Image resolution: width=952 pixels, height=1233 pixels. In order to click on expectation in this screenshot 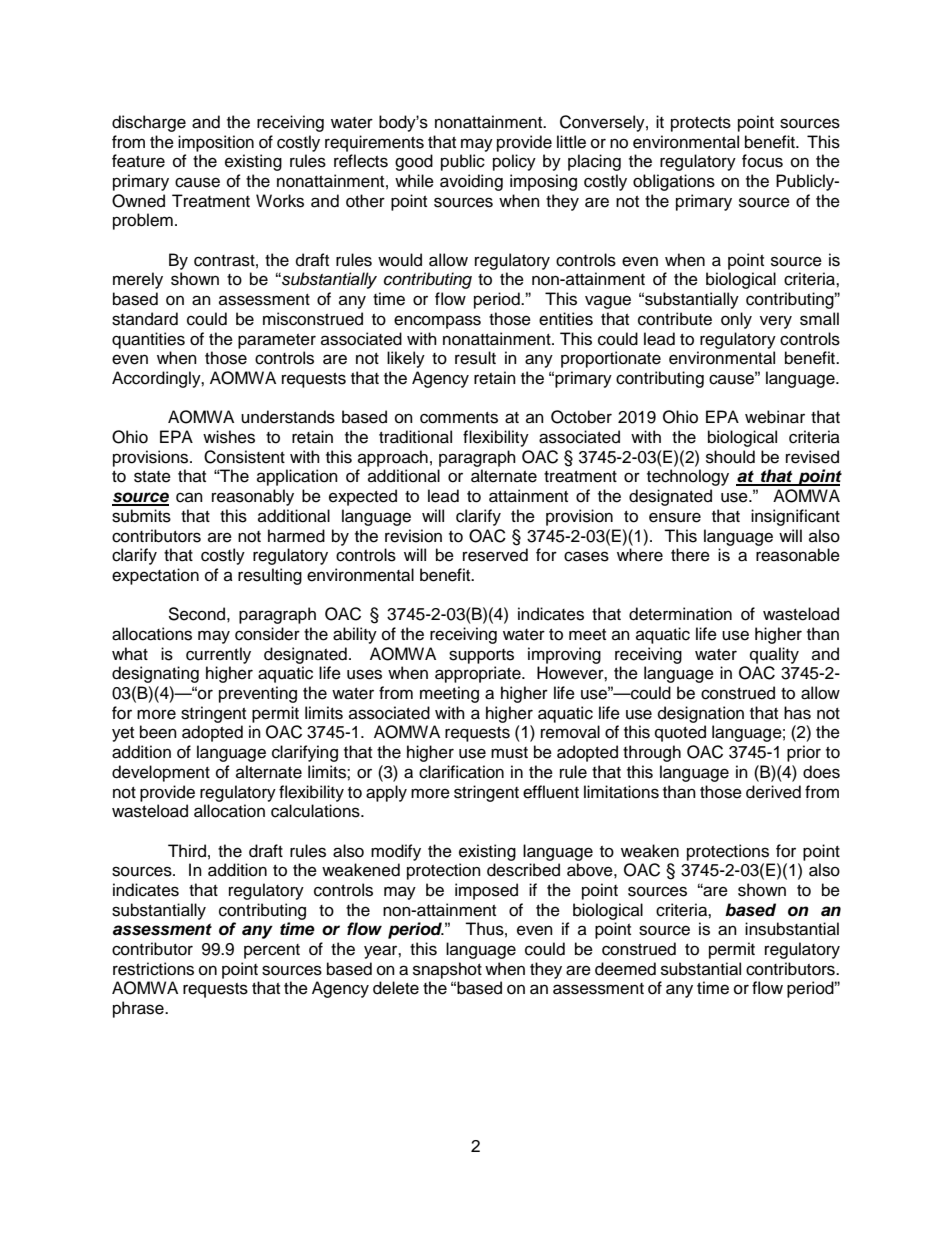, I will do `click(155, 576)`.
